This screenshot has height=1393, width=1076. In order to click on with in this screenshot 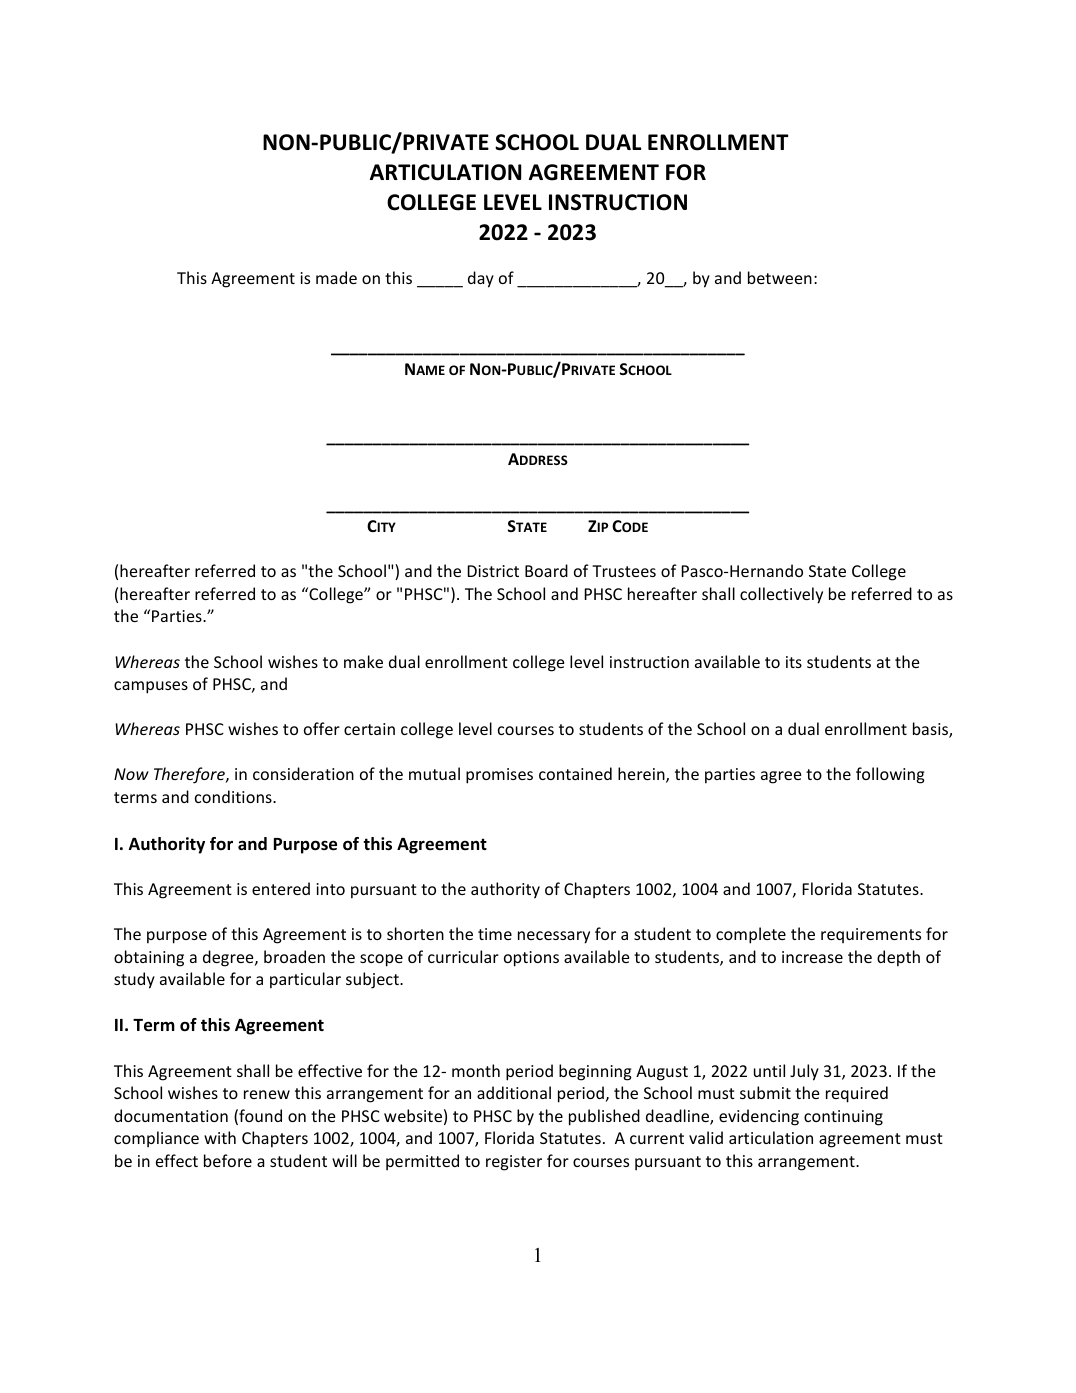, I will do `click(220, 1137)`.
